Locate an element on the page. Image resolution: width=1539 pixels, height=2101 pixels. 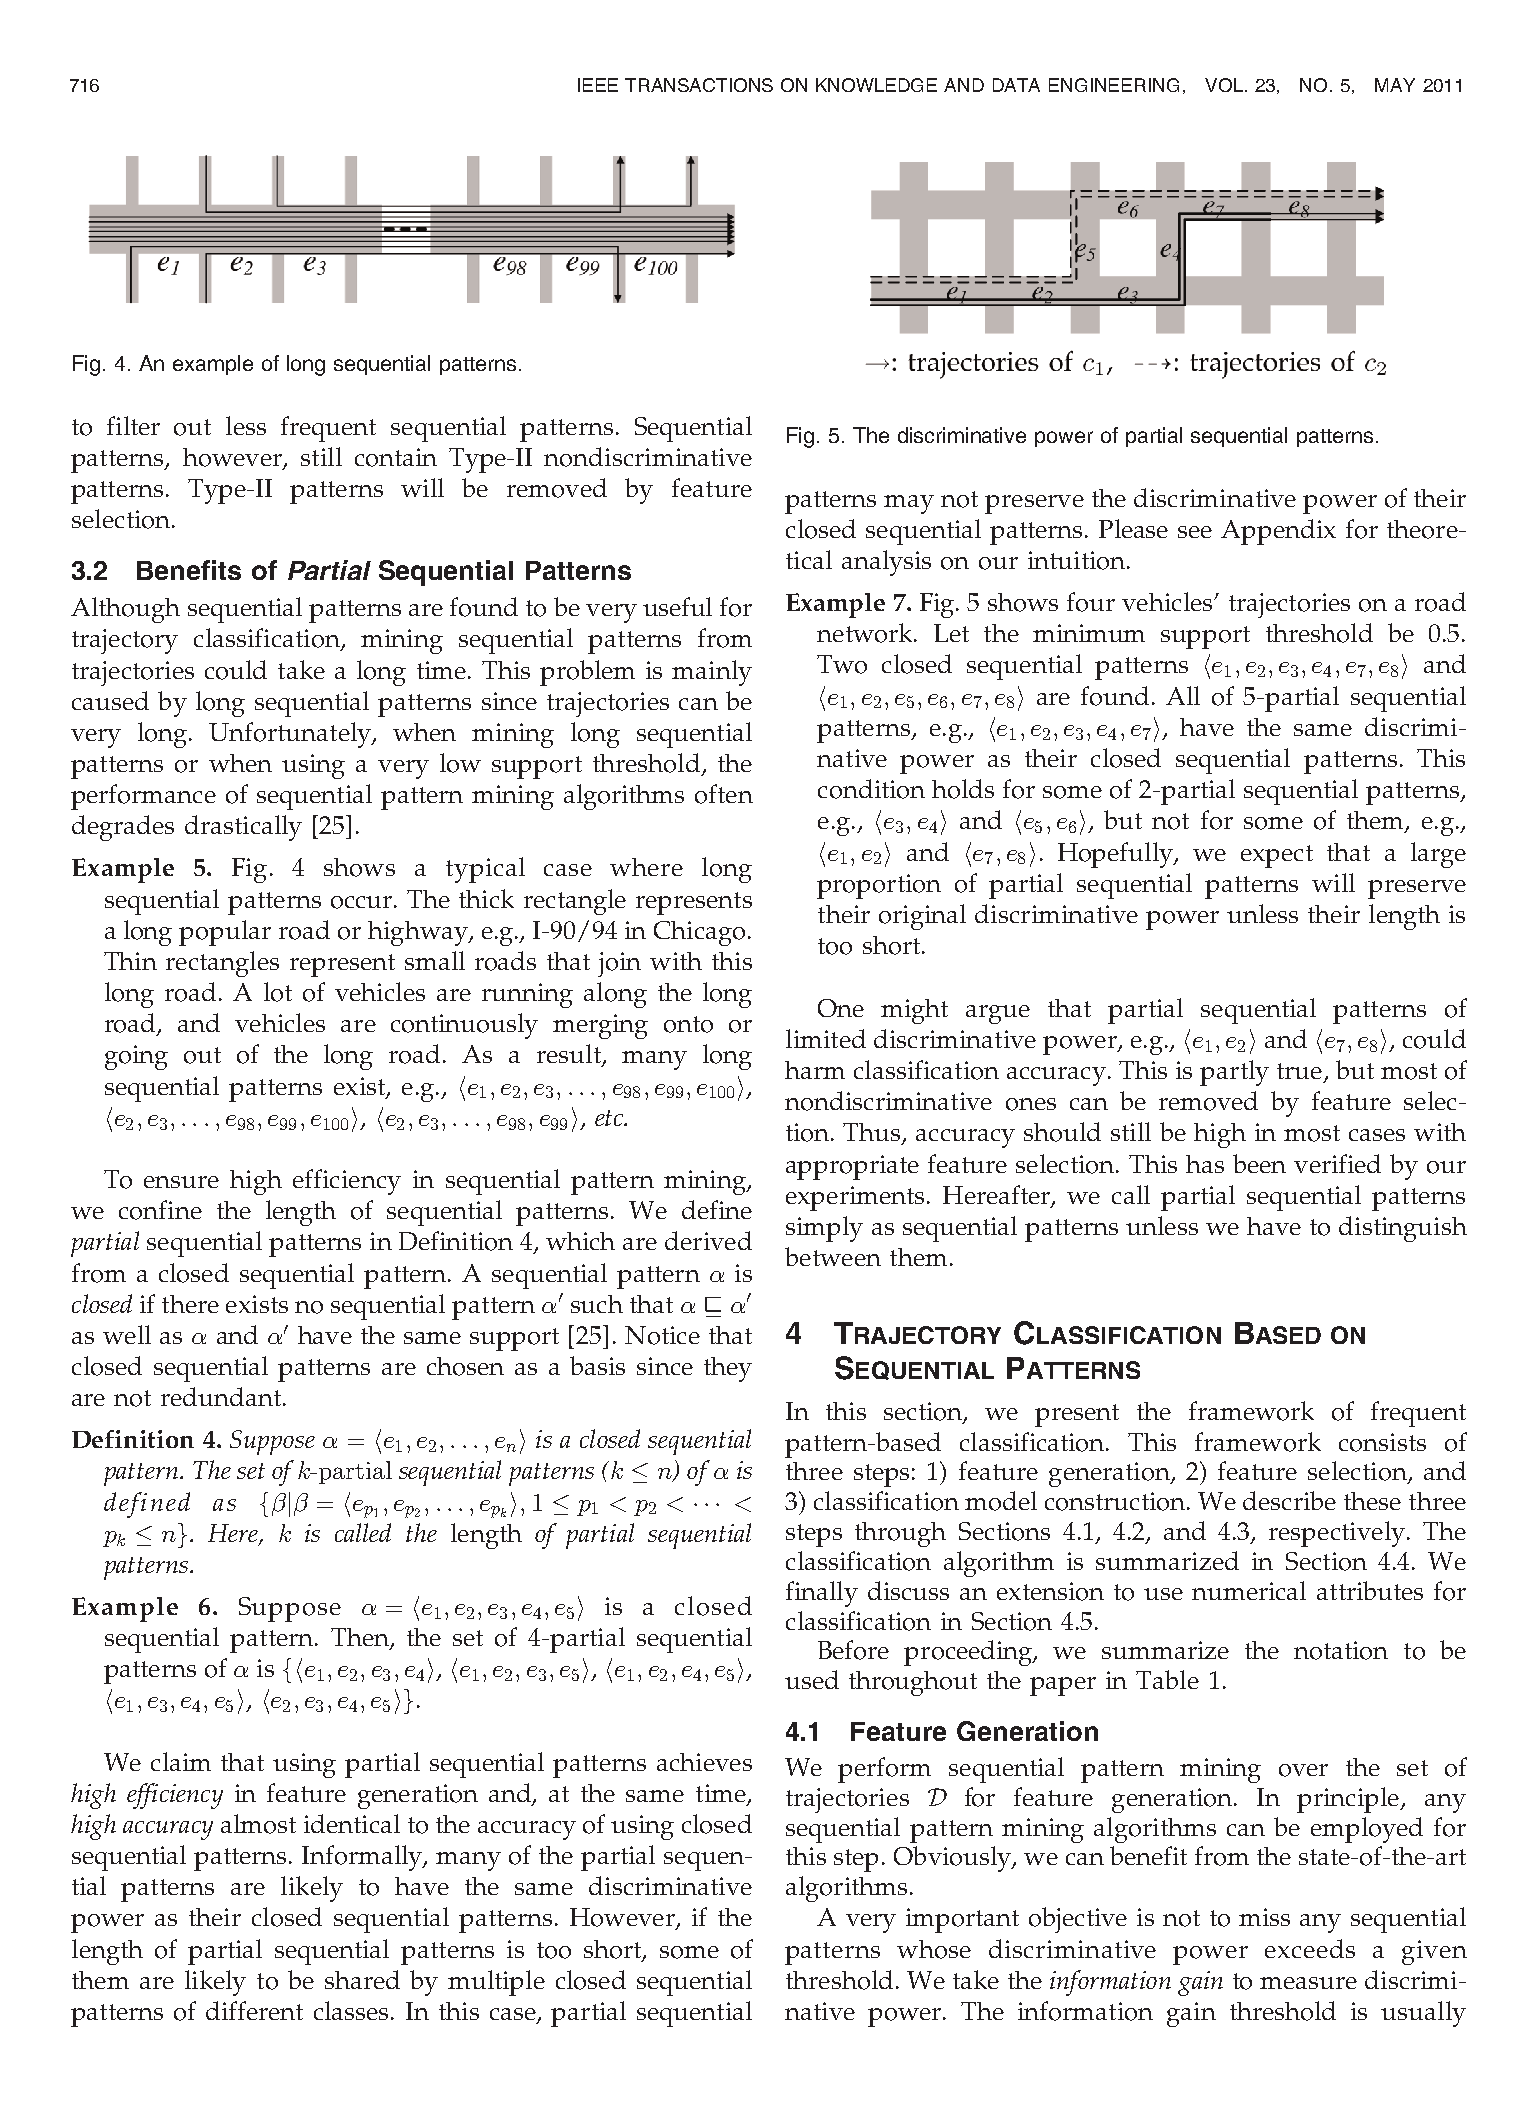
KNOWLEDGE is located at coordinates (876, 85).
